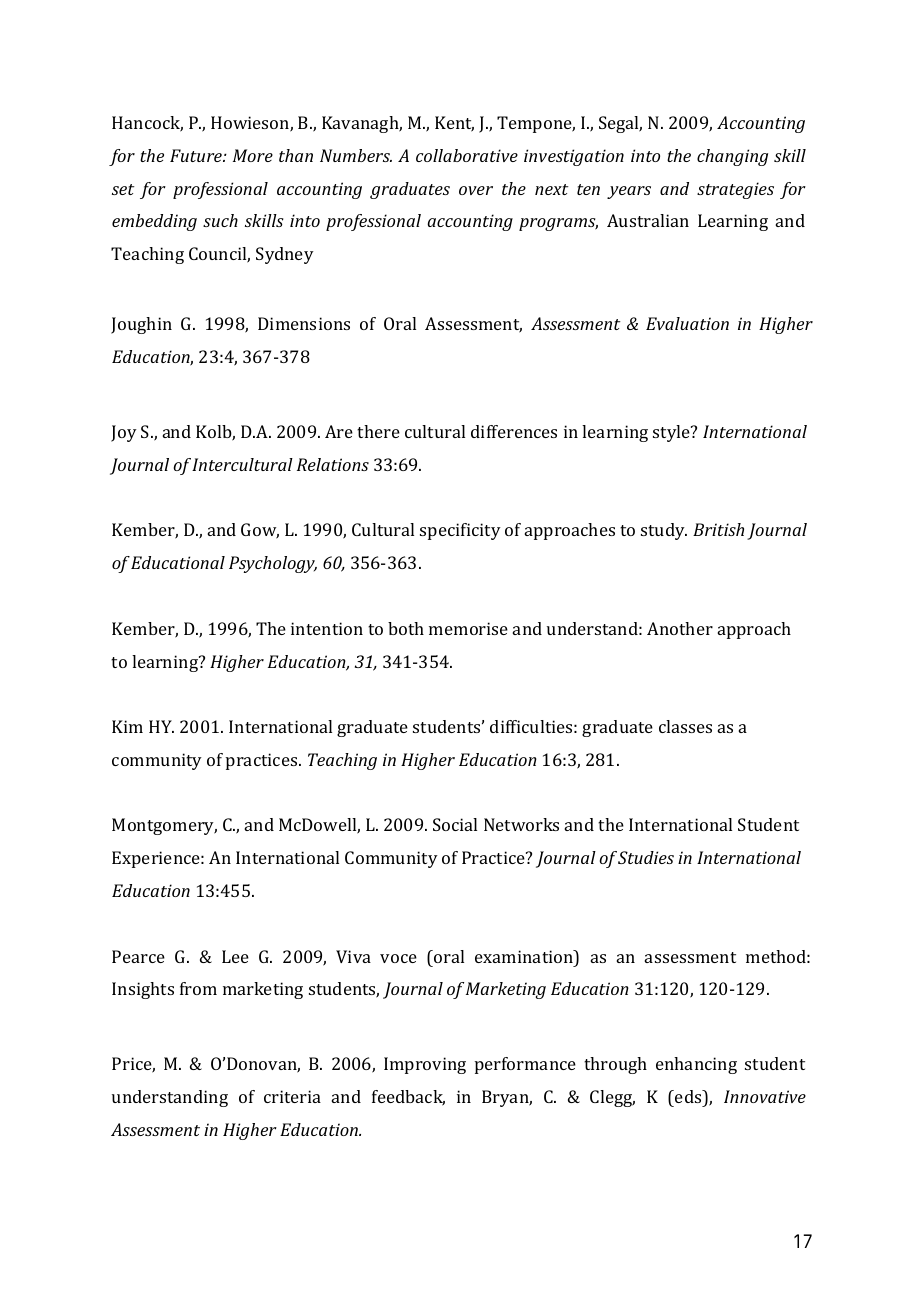 The height and width of the document is (1308, 924). What do you see at coordinates (292, 1096) in the document?
I see `criteria` at bounding box center [292, 1096].
